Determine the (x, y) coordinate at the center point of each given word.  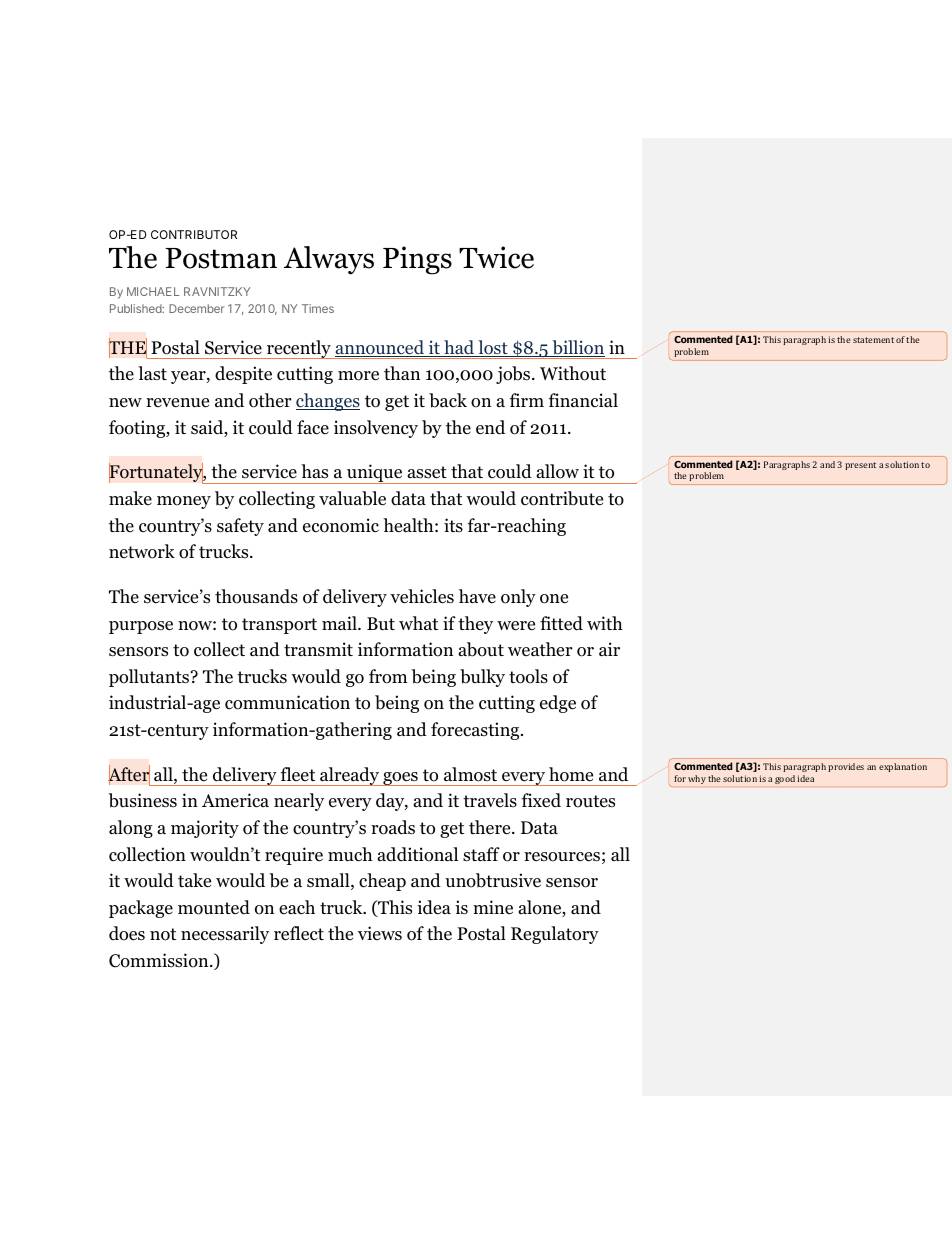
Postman (221, 258)
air (609, 649)
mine (493, 907)
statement (873, 340)
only (518, 598)
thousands (256, 596)
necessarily (225, 935)
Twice (496, 257)
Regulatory (555, 935)
